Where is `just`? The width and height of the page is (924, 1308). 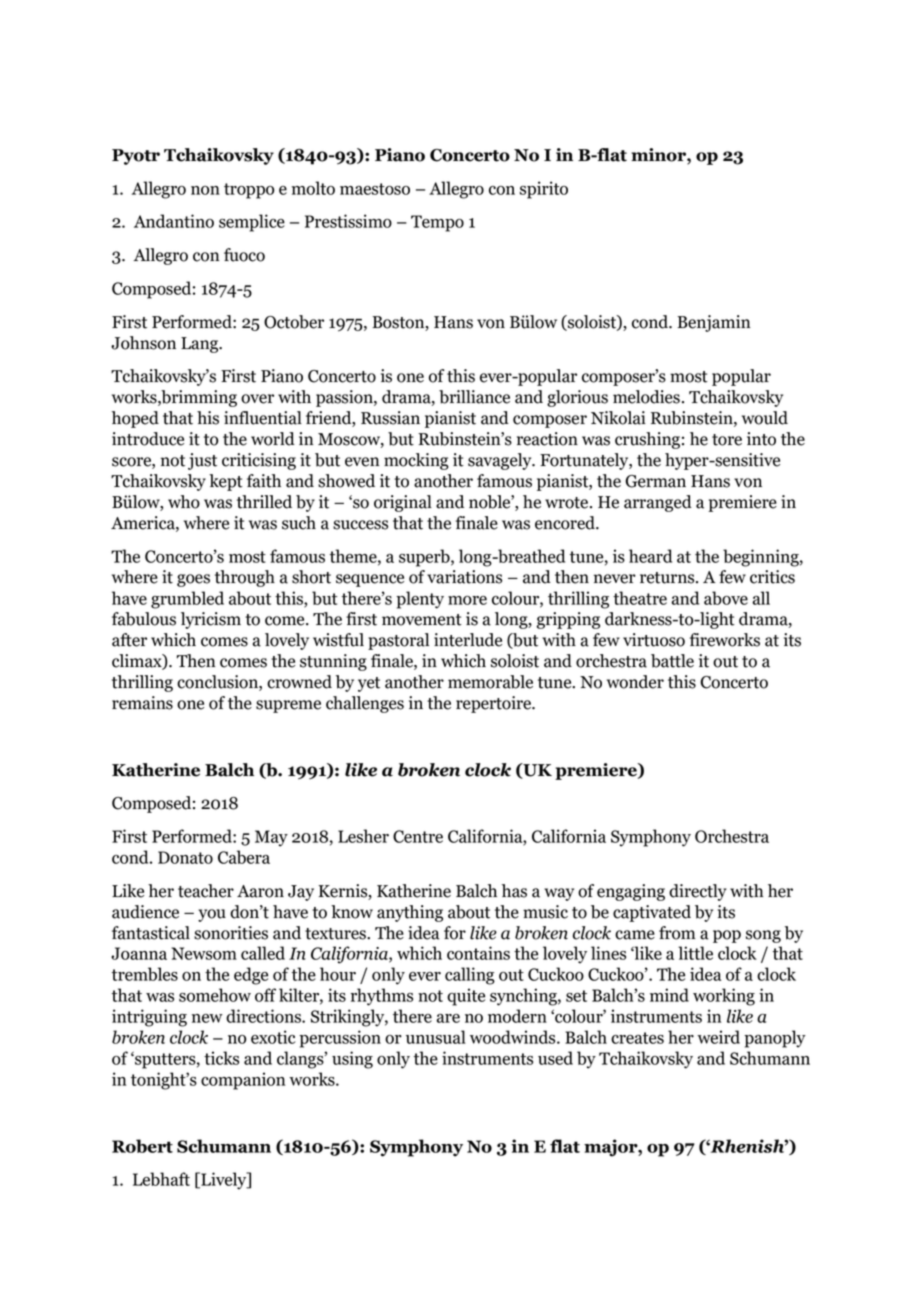 just is located at coordinates (202, 461).
